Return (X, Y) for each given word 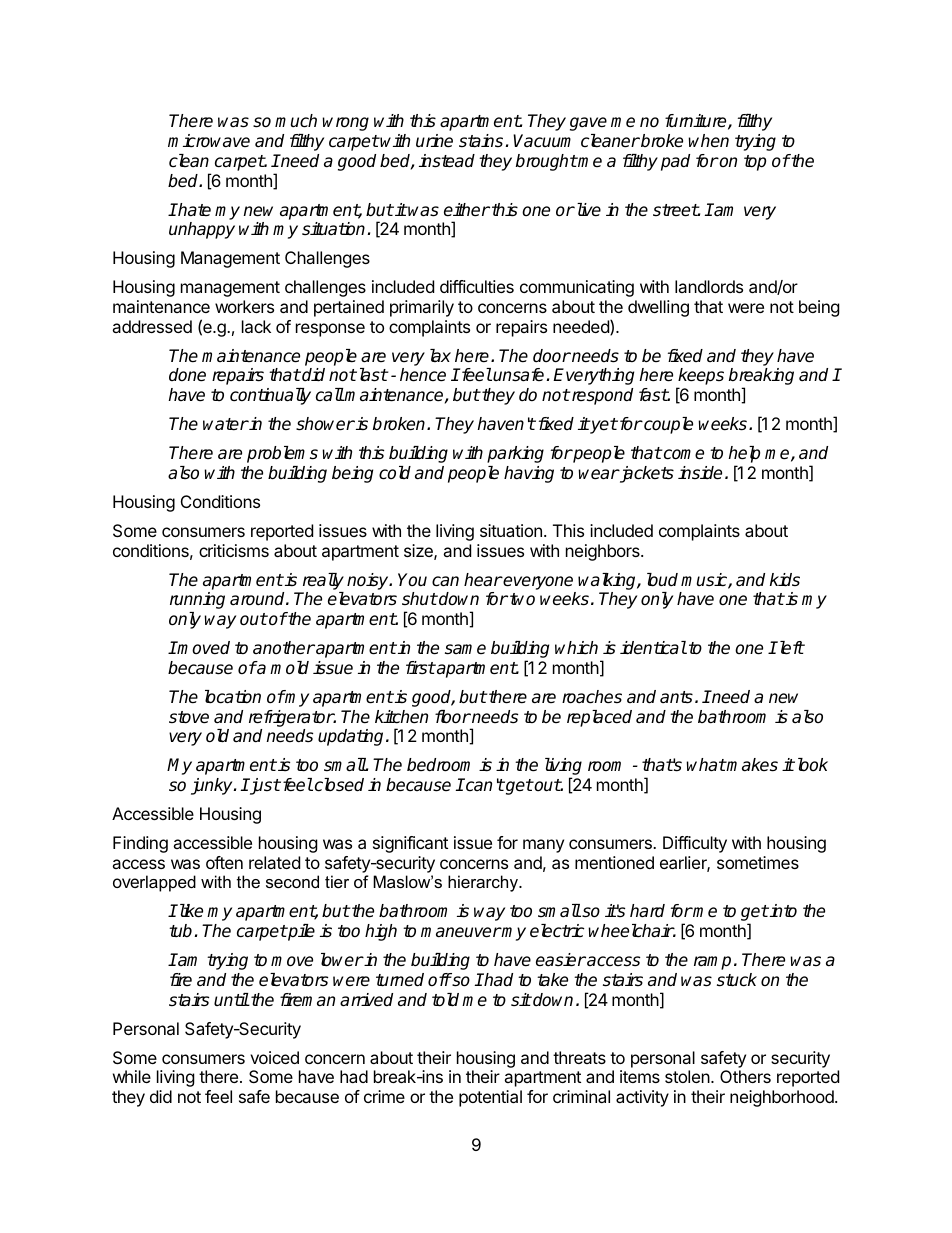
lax (440, 355)
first (420, 668)
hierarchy (484, 883)
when (708, 141)
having (529, 474)
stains (481, 141)
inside (700, 473)
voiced (274, 1057)
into (782, 911)
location (233, 697)
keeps (700, 378)
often (224, 862)
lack (256, 326)
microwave (209, 141)
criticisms (234, 550)
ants (676, 697)
